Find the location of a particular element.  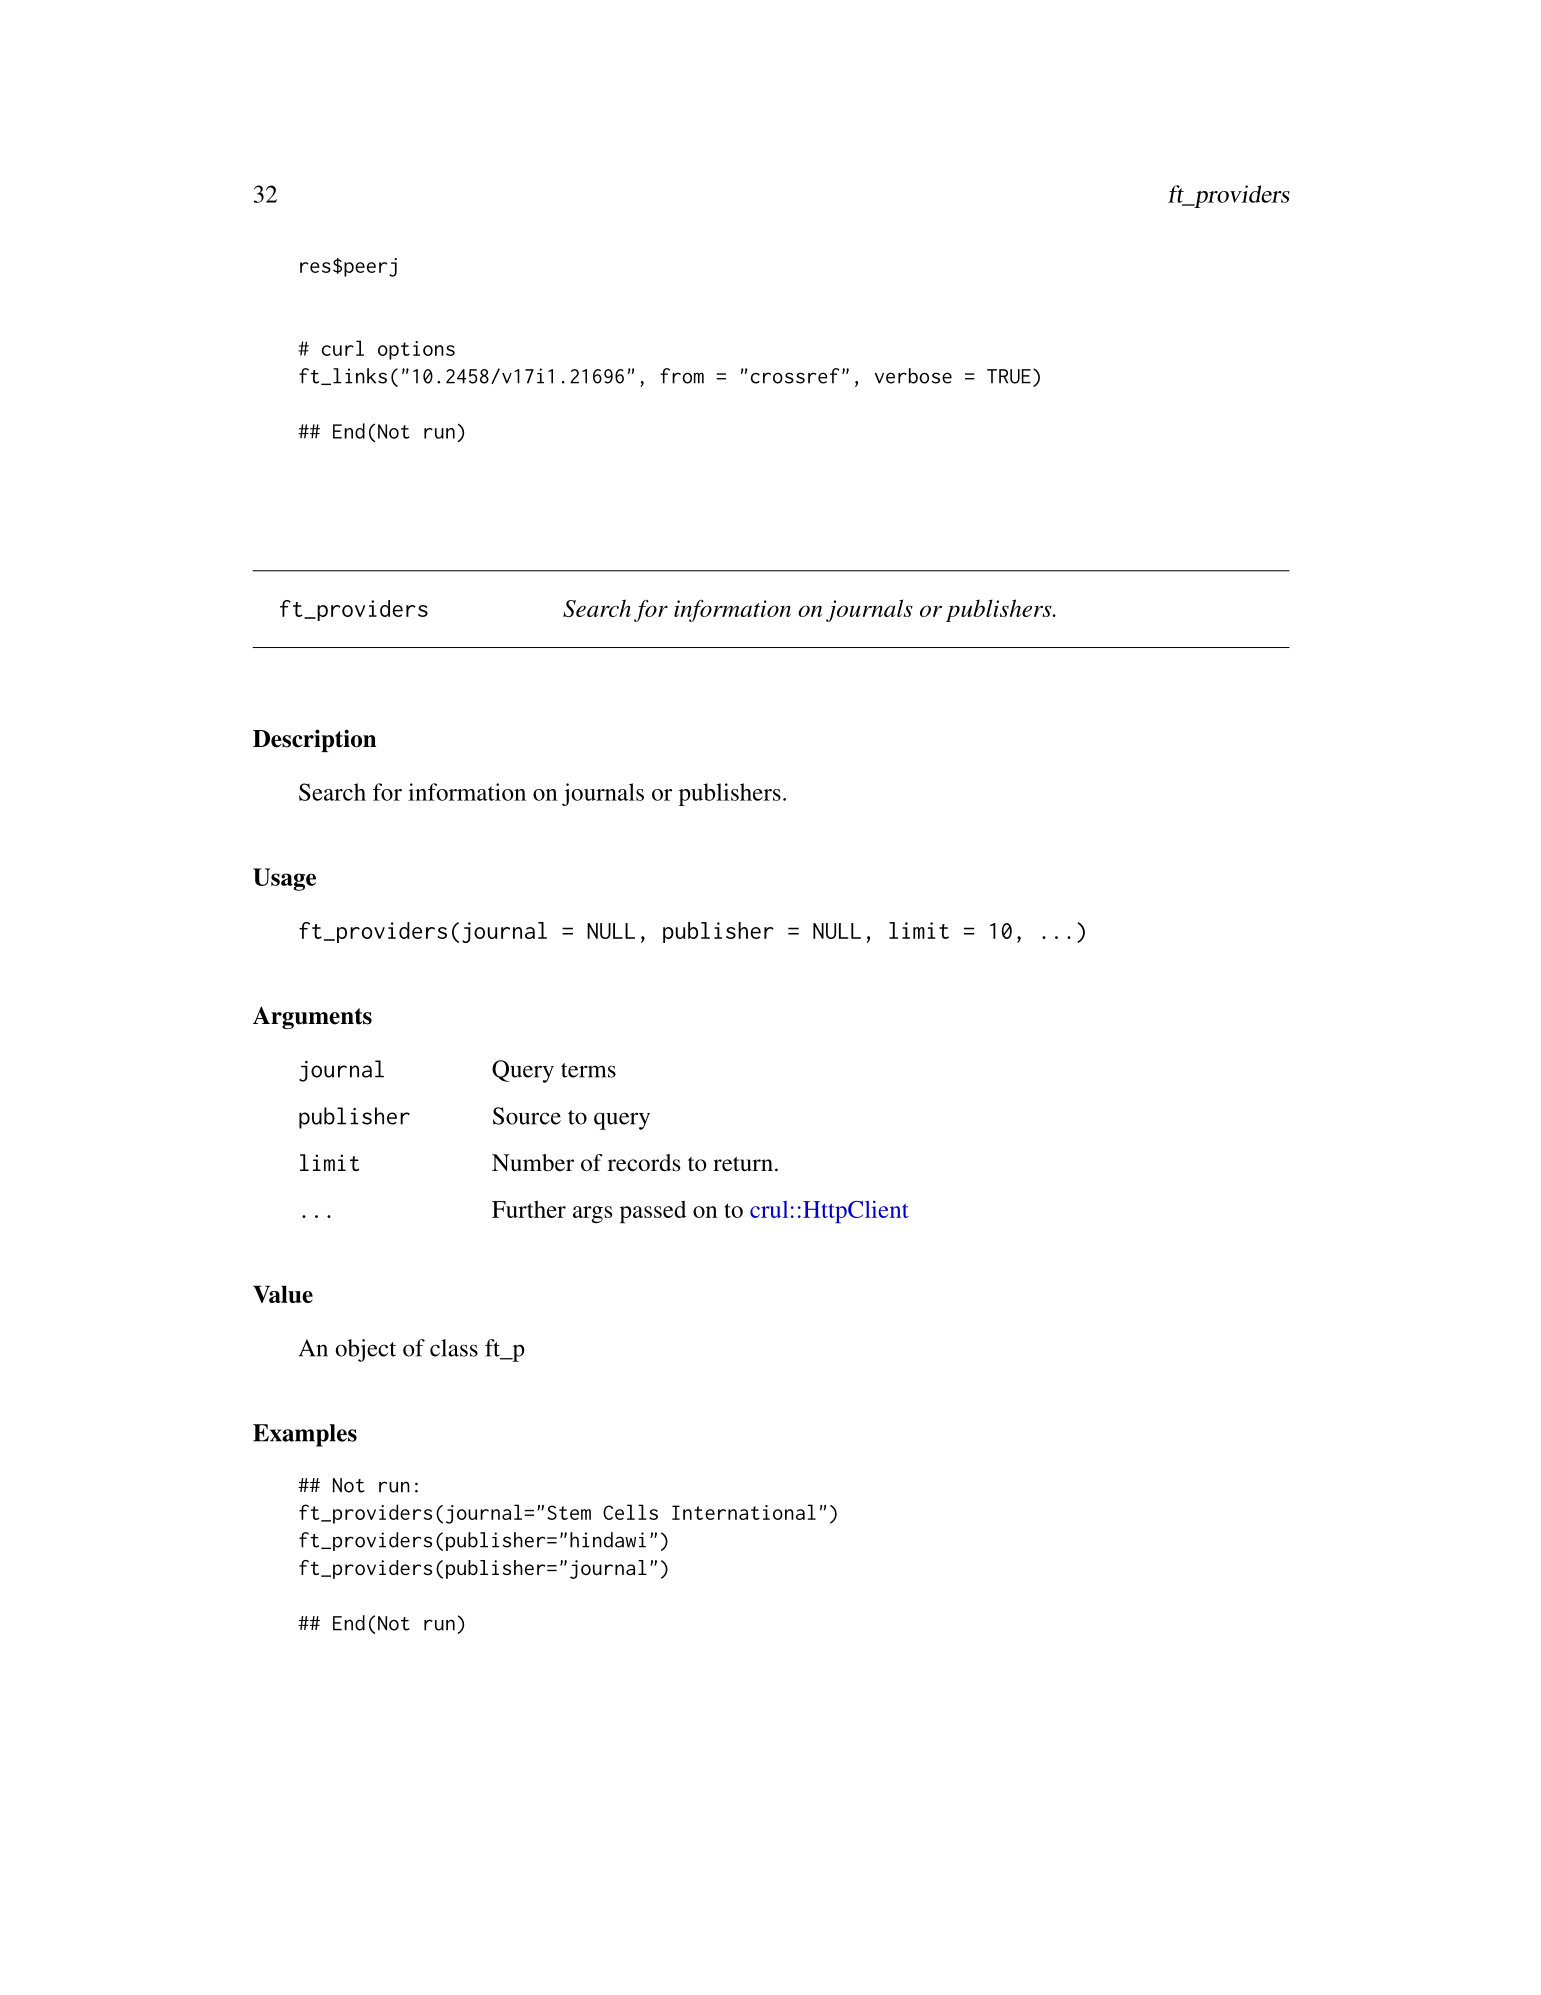

return is located at coordinates (743, 1164).
